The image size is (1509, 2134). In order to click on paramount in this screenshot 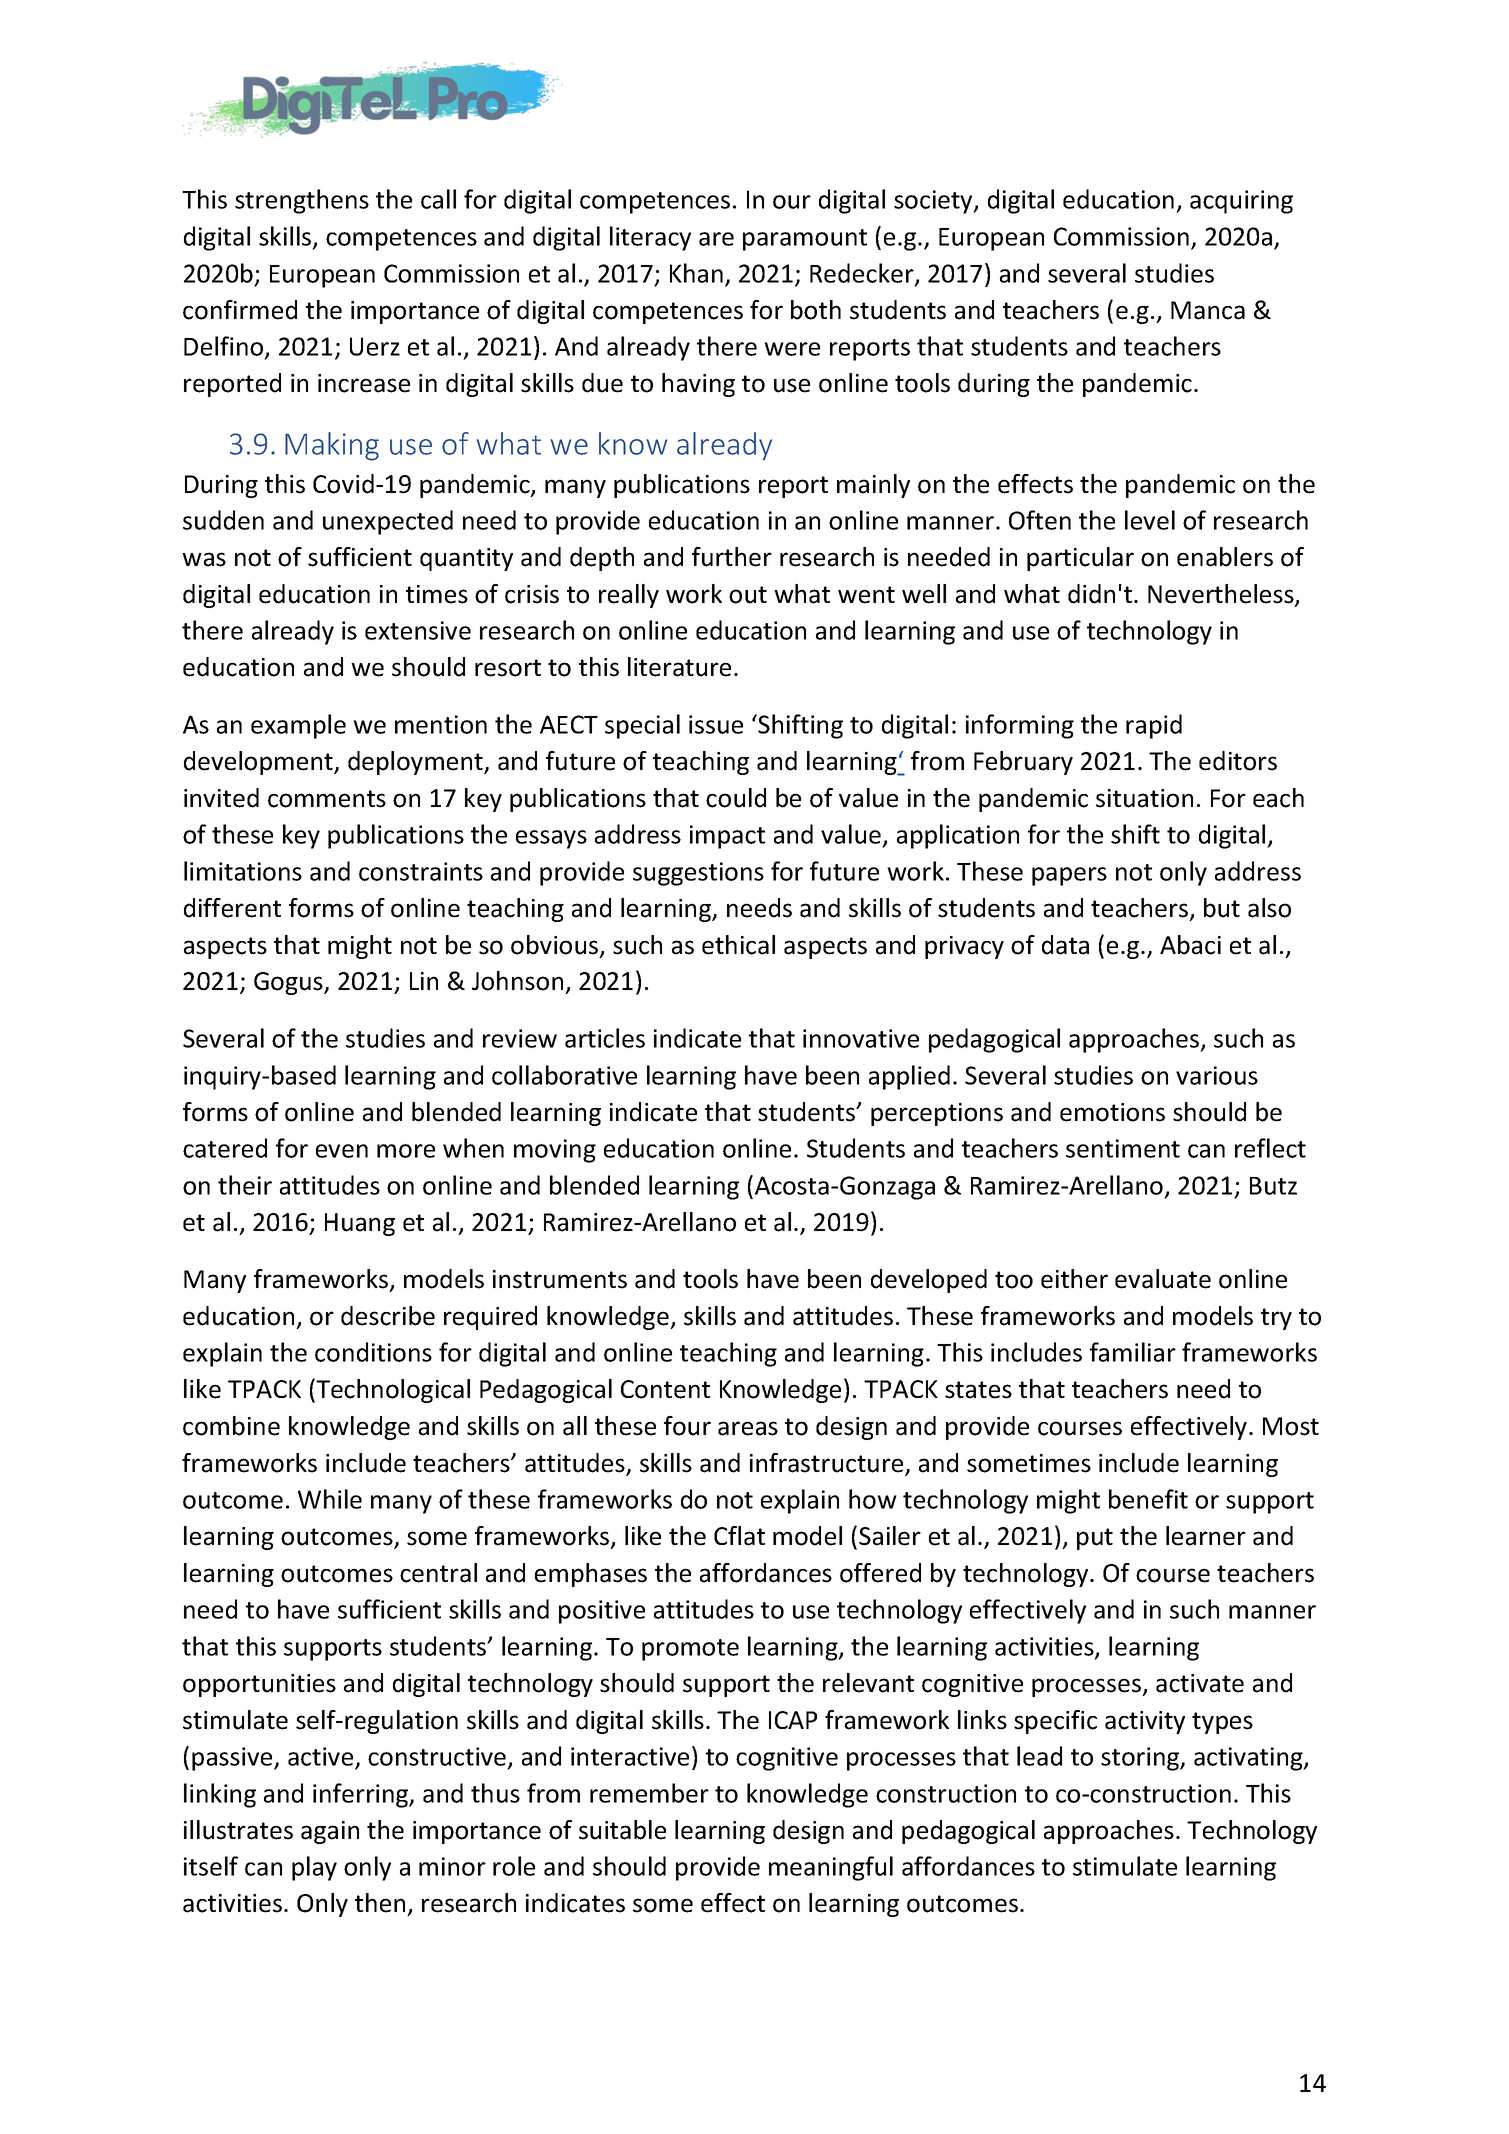, I will do `click(805, 240)`.
